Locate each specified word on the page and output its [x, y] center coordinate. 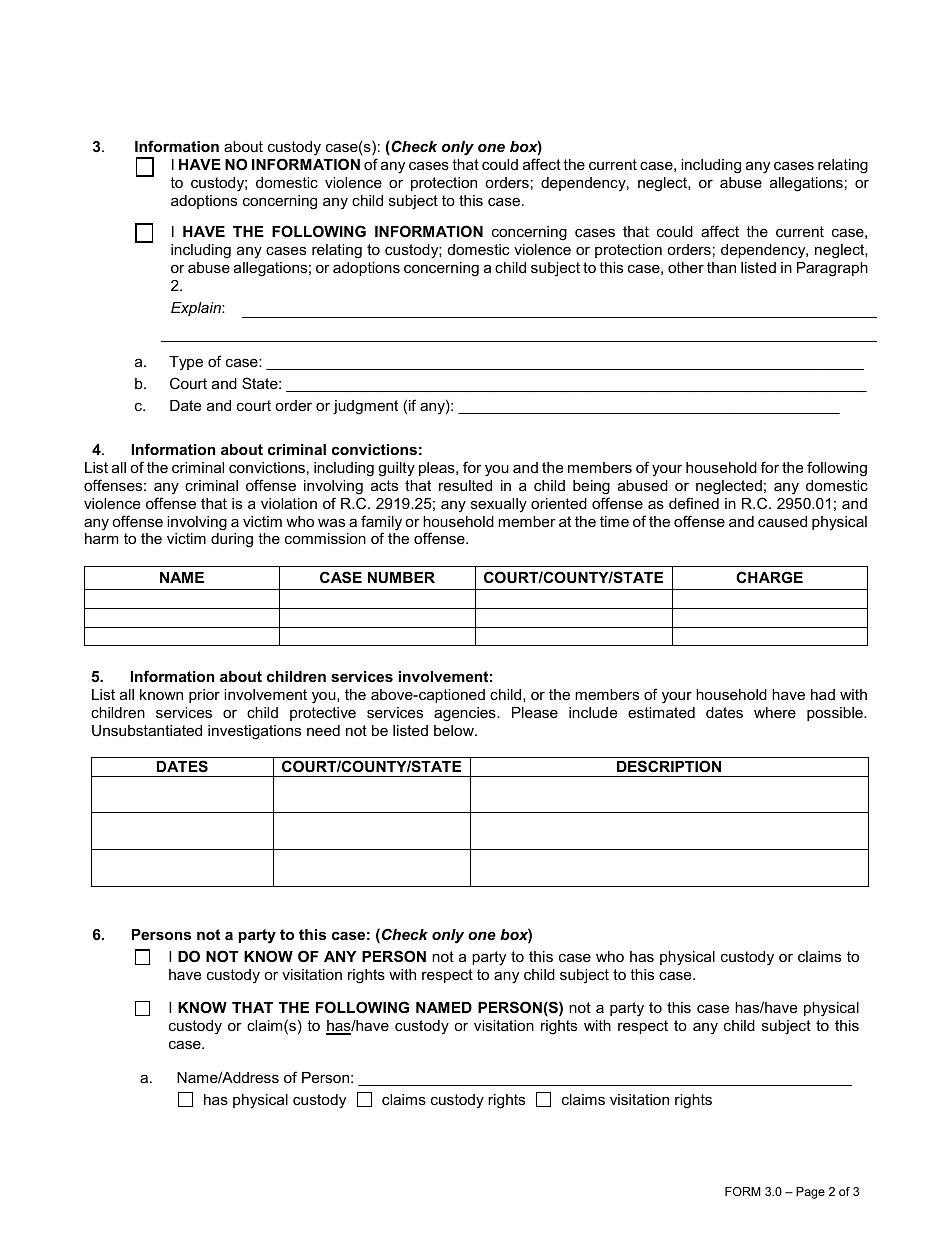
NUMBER [401, 577]
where [775, 712]
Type [186, 363]
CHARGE [769, 577]
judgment [365, 407]
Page [810, 1193]
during [232, 540]
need [323, 730]
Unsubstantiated [147, 730]
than [721, 267]
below [455, 730]
